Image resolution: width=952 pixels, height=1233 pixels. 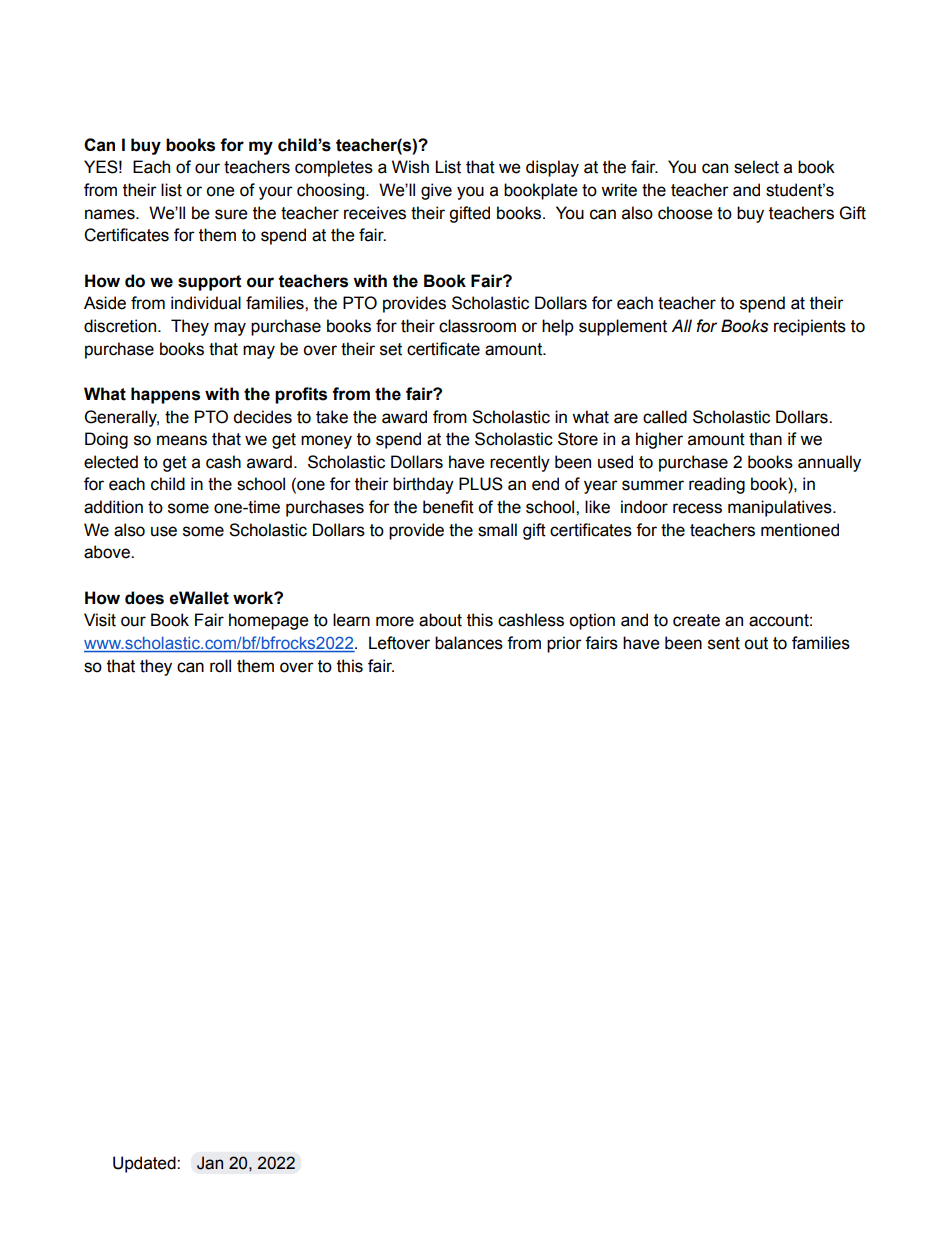 I want to click on recently, so click(x=520, y=463).
